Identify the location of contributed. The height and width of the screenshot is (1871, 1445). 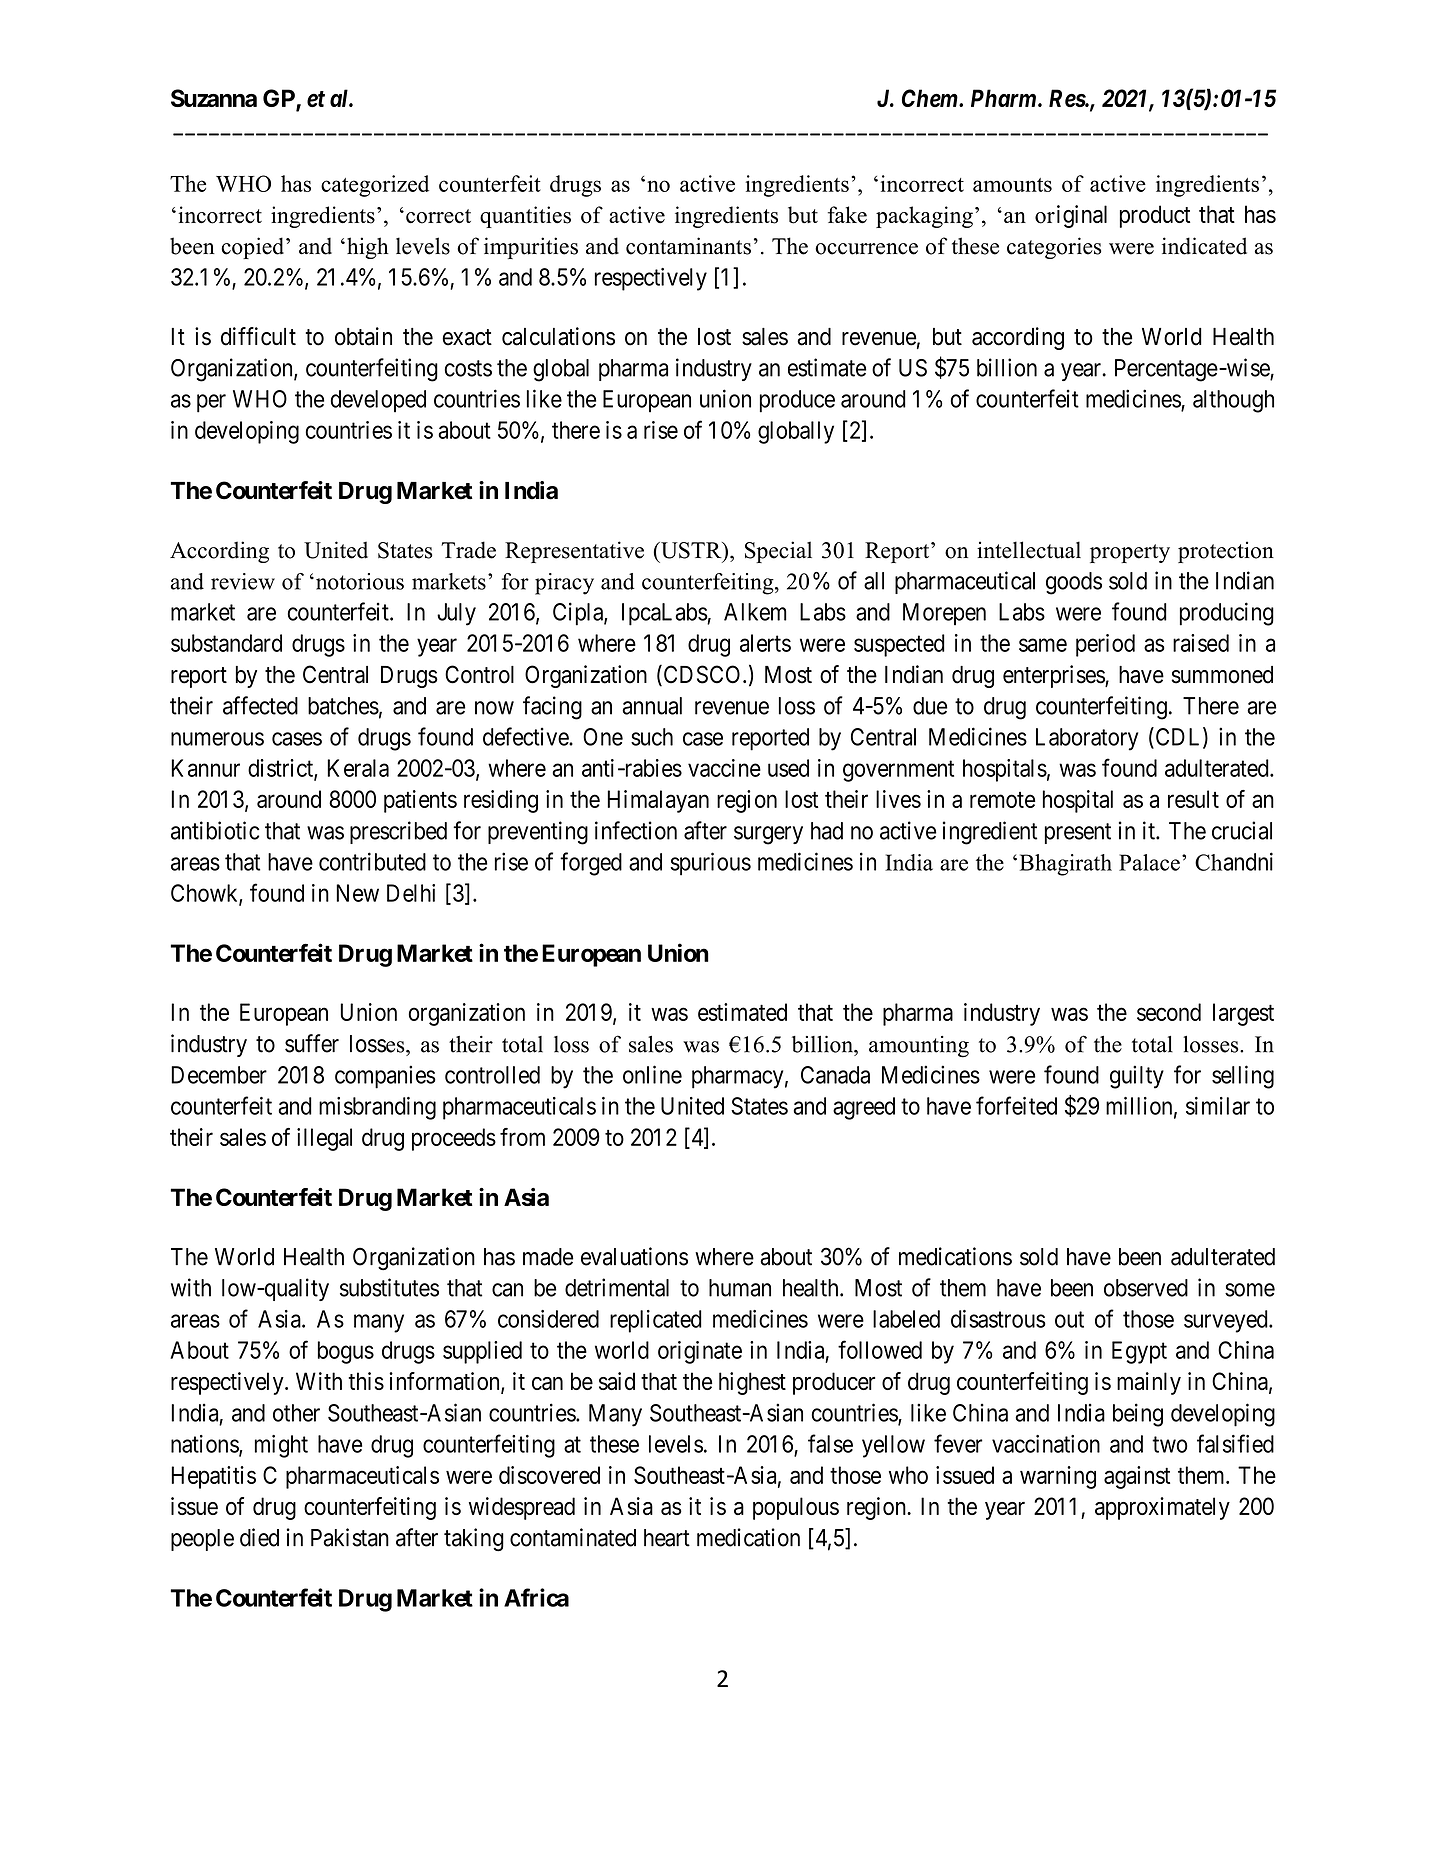
(372, 861).
